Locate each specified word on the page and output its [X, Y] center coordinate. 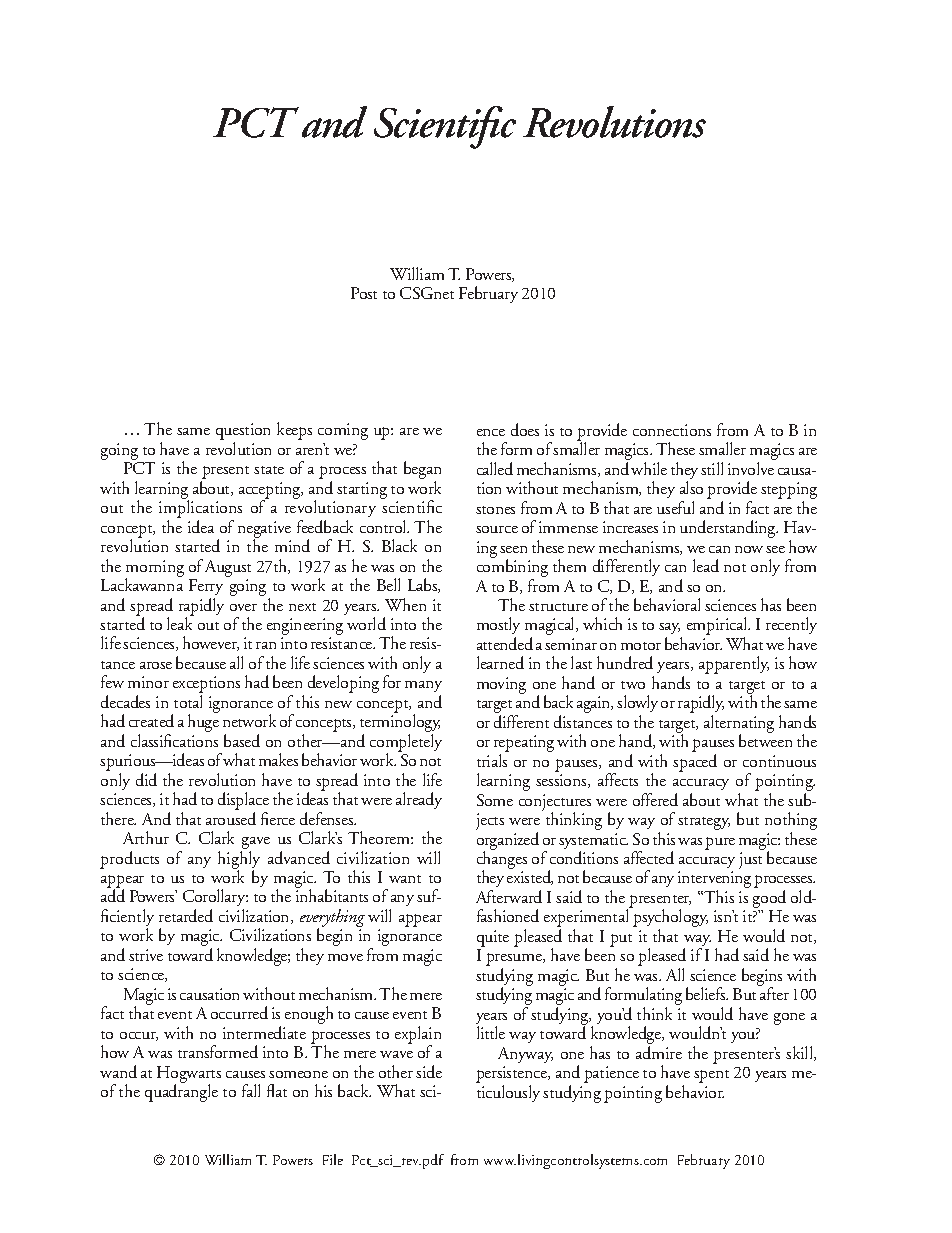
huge [203, 723]
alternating [739, 725]
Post [364, 293]
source [497, 529]
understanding [729, 529]
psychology [670, 919]
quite [493, 938]
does [525, 429]
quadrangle [181, 1092]
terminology [400, 724]
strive [146, 955]
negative [264, 530]
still [712, 468]
